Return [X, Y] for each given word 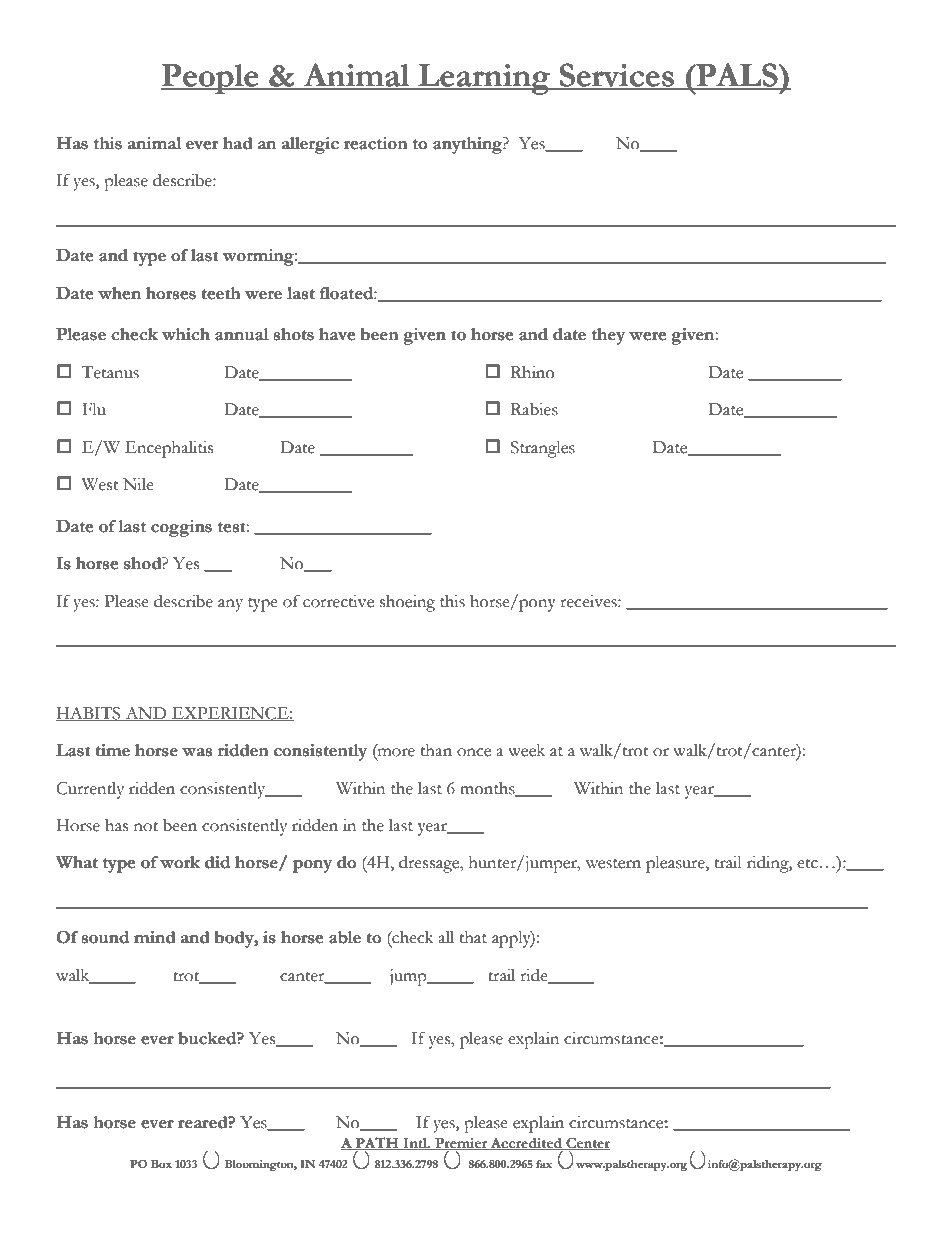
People [211, 79]
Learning [484, 79]
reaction [376, 143]
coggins [181, 528]
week [526, 750]
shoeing [407, 603]
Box [161, 1164]
